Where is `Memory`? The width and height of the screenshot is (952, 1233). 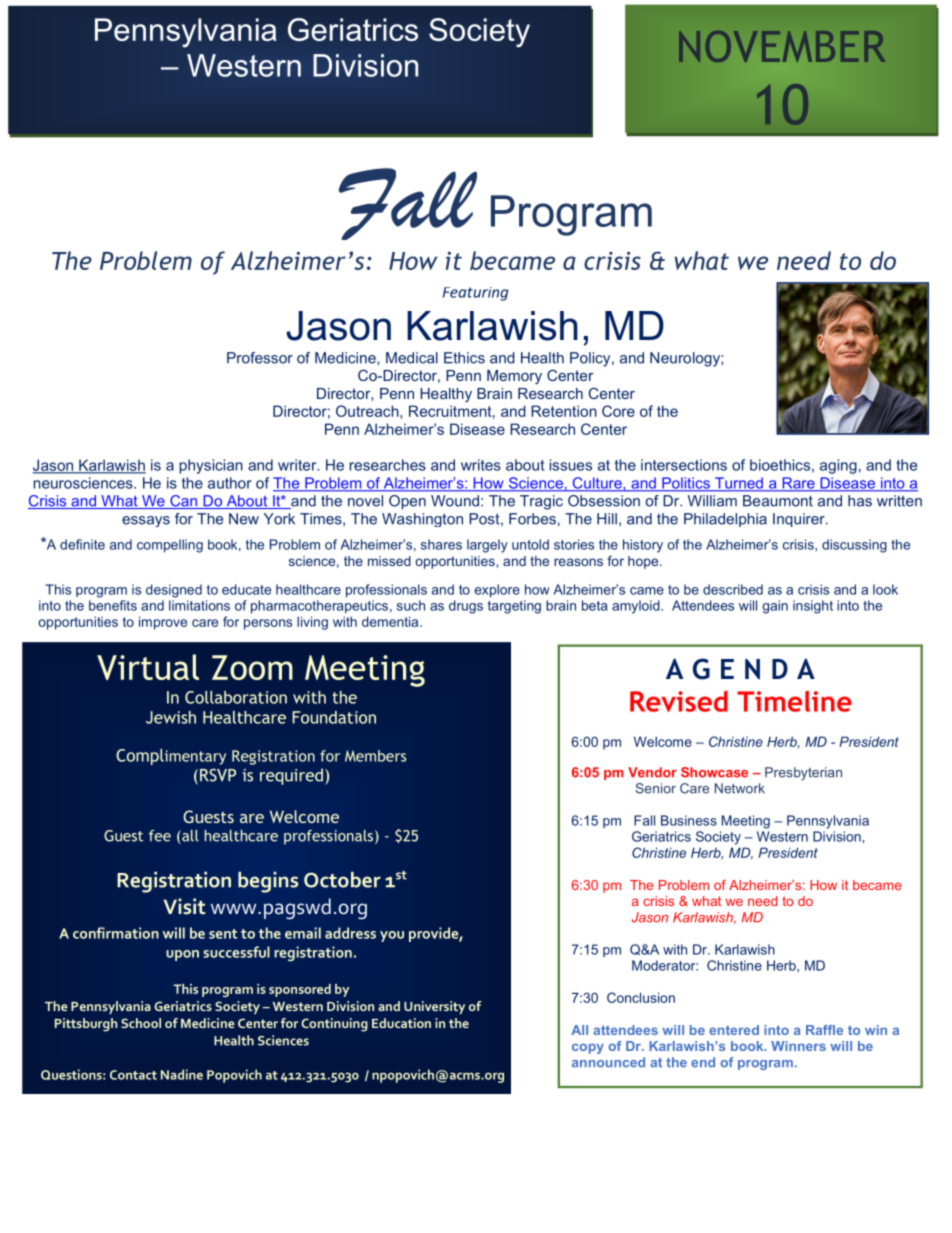
Memory is located at coordinates (514, 377).
